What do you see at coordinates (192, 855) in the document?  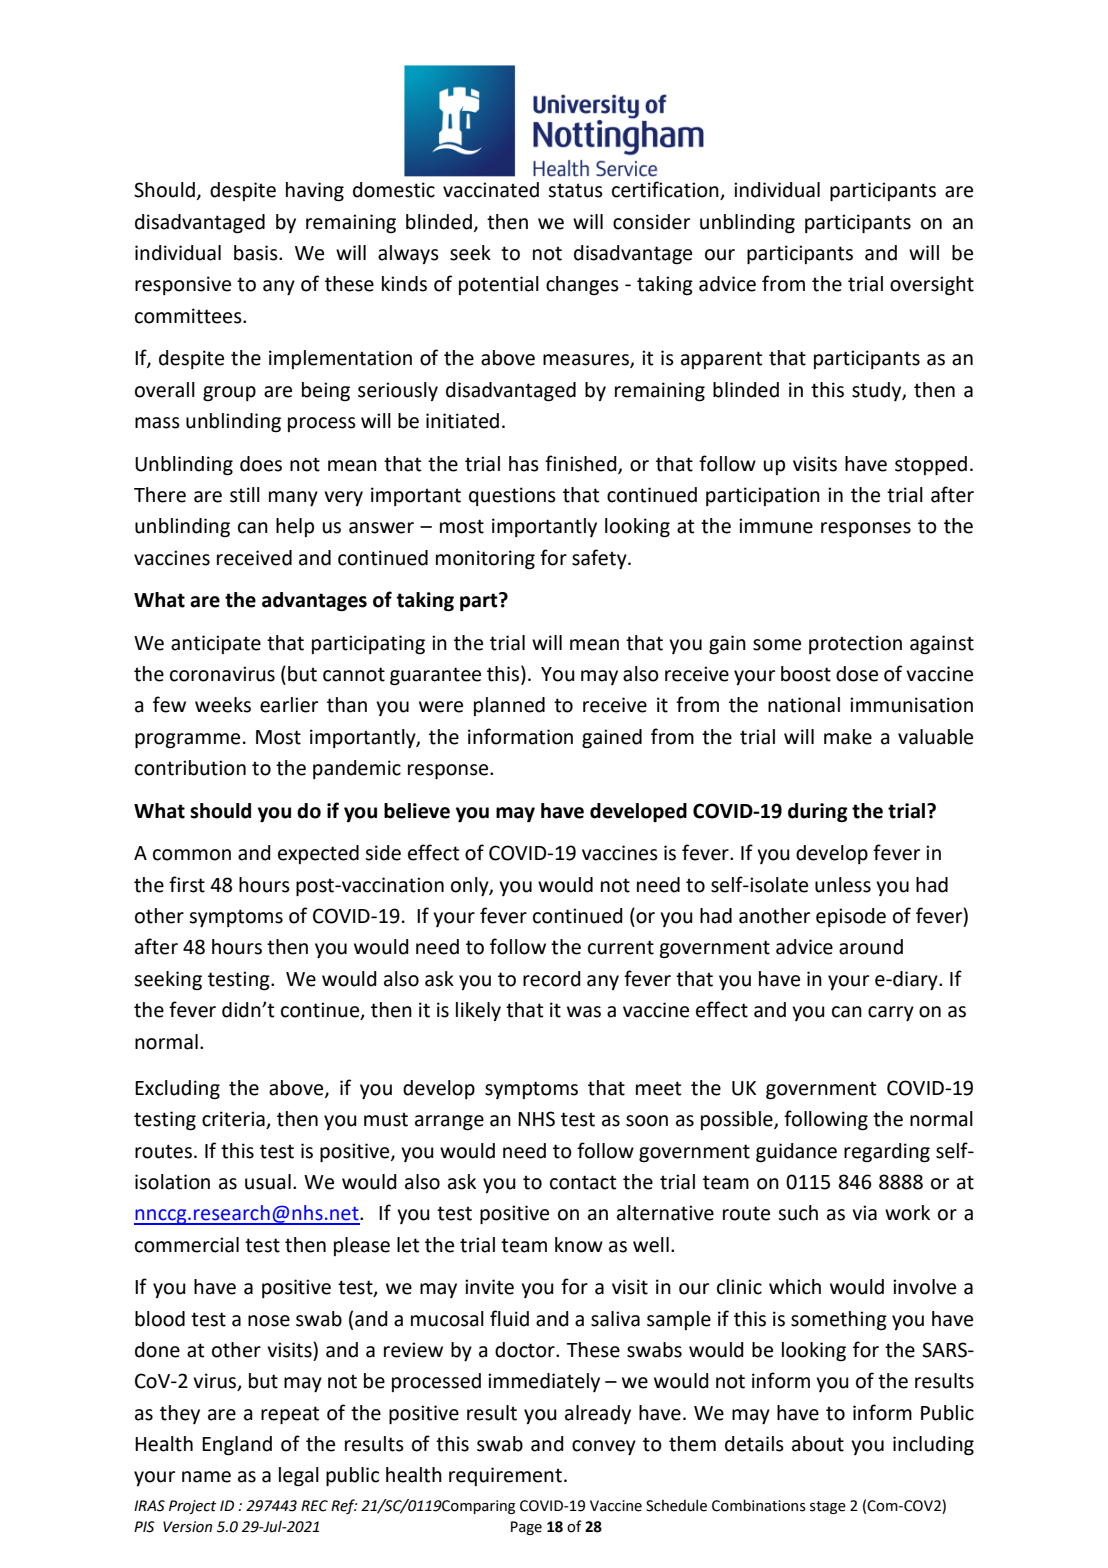 I see `common` at bounding box center [192, 855].
